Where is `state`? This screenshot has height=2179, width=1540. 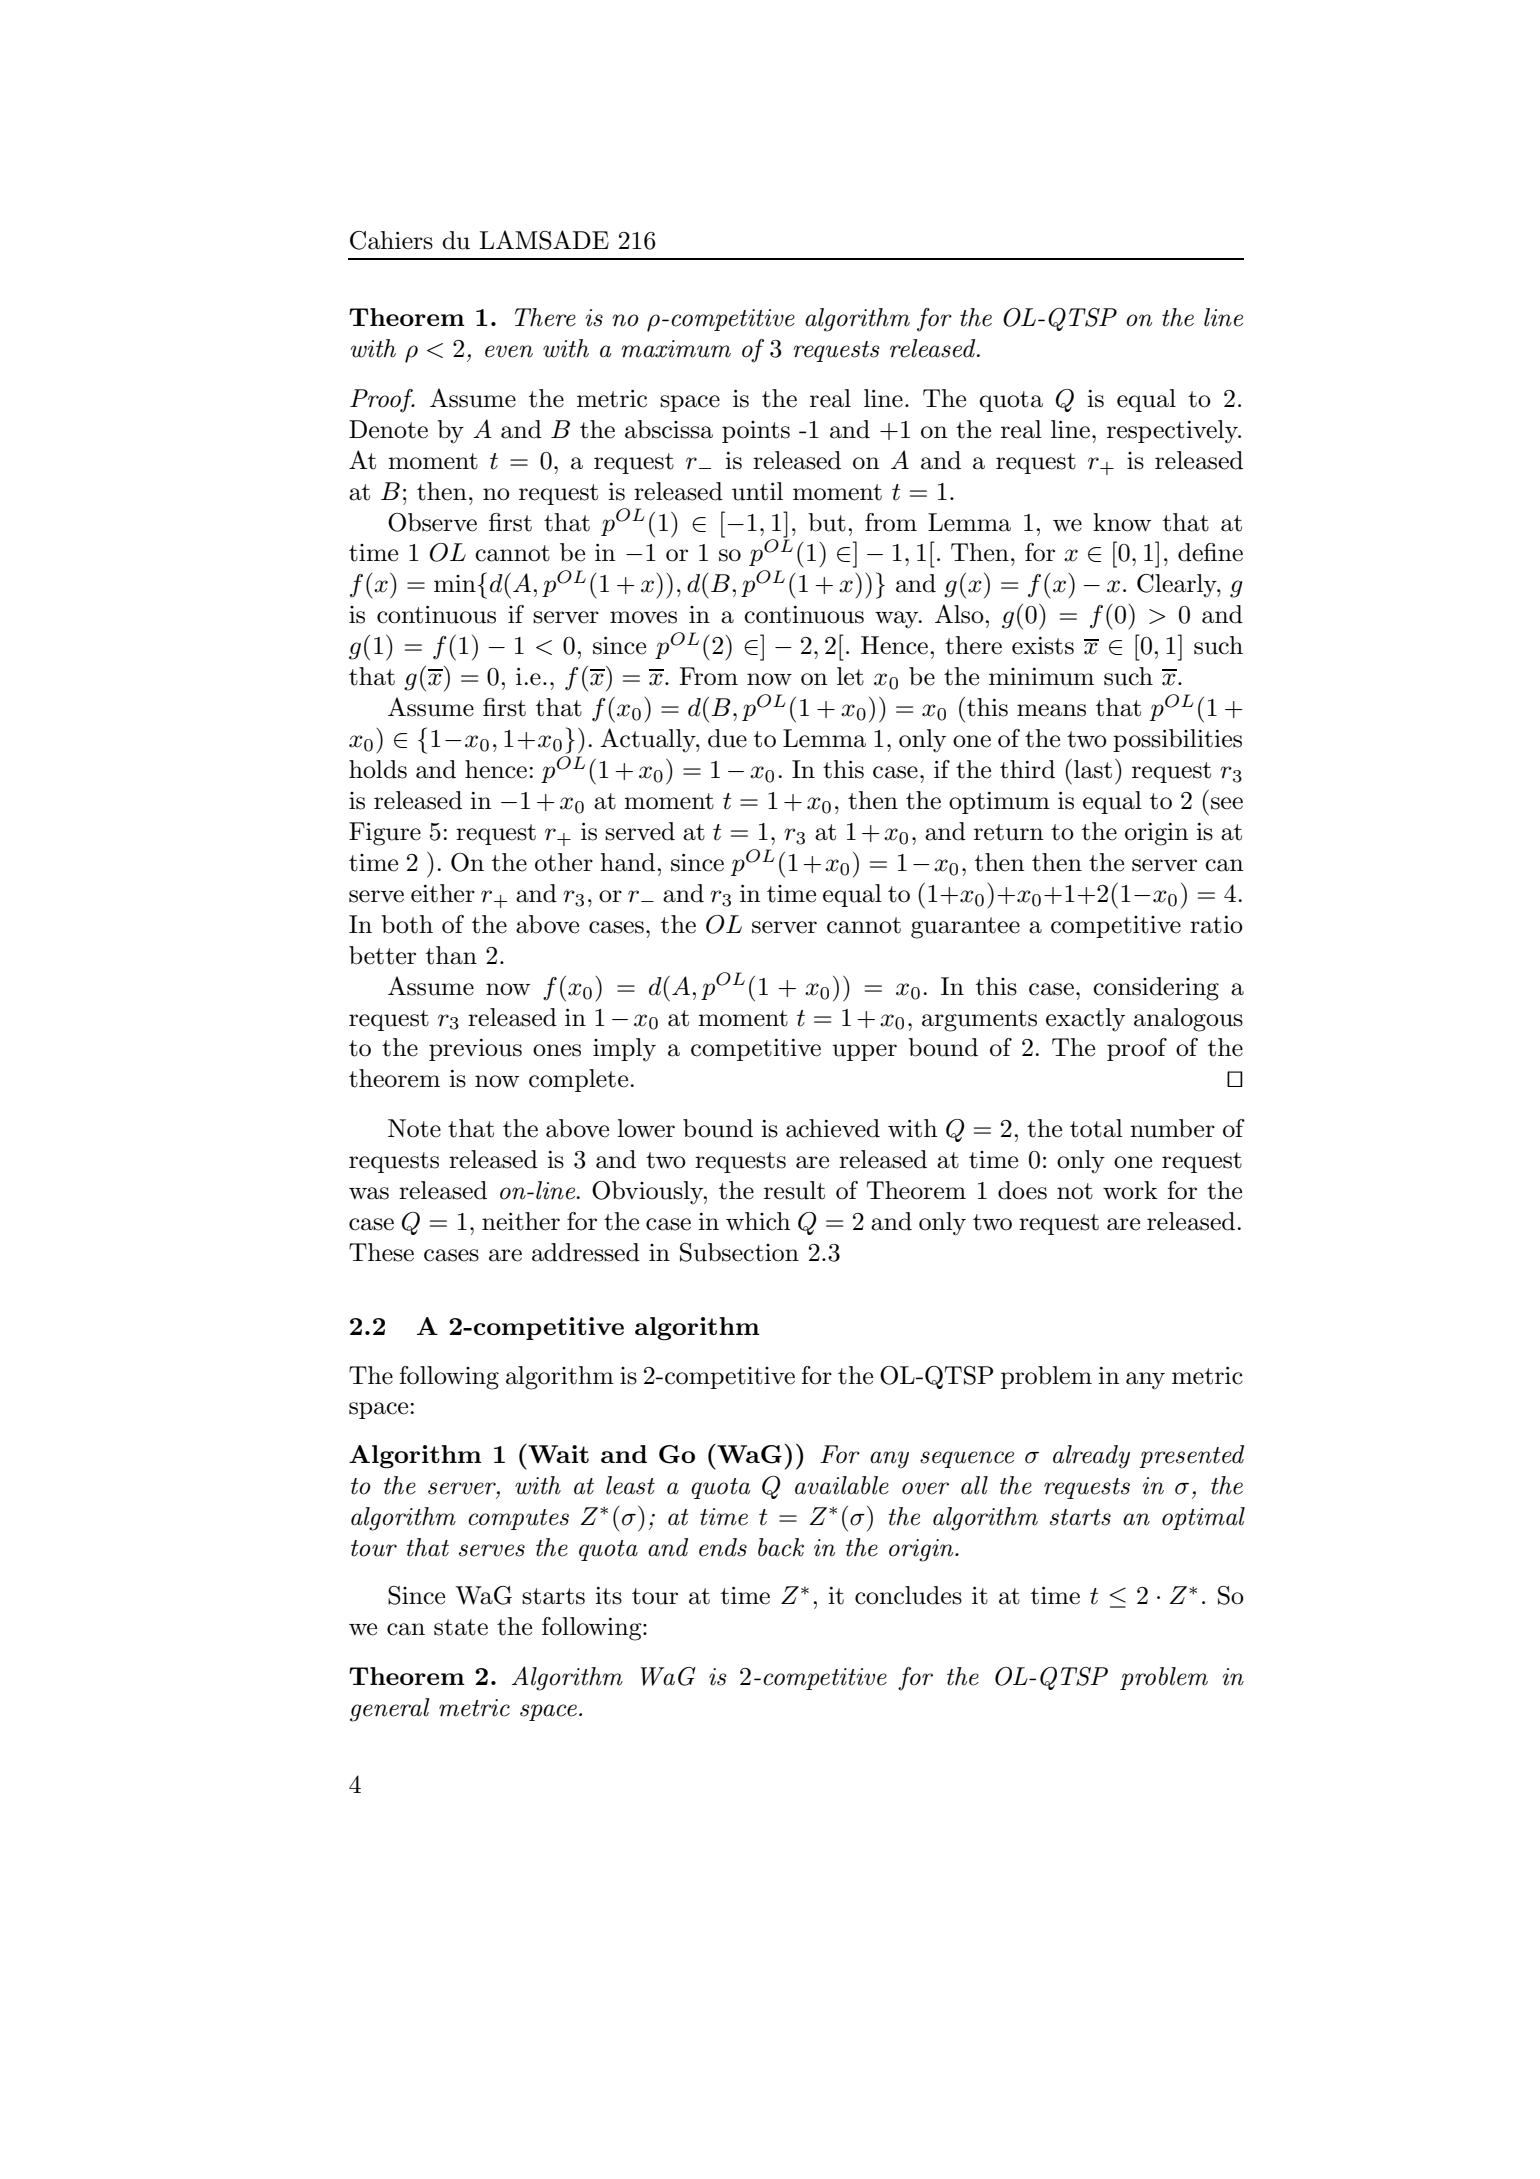
state is located at coordinates (461, 1627).
